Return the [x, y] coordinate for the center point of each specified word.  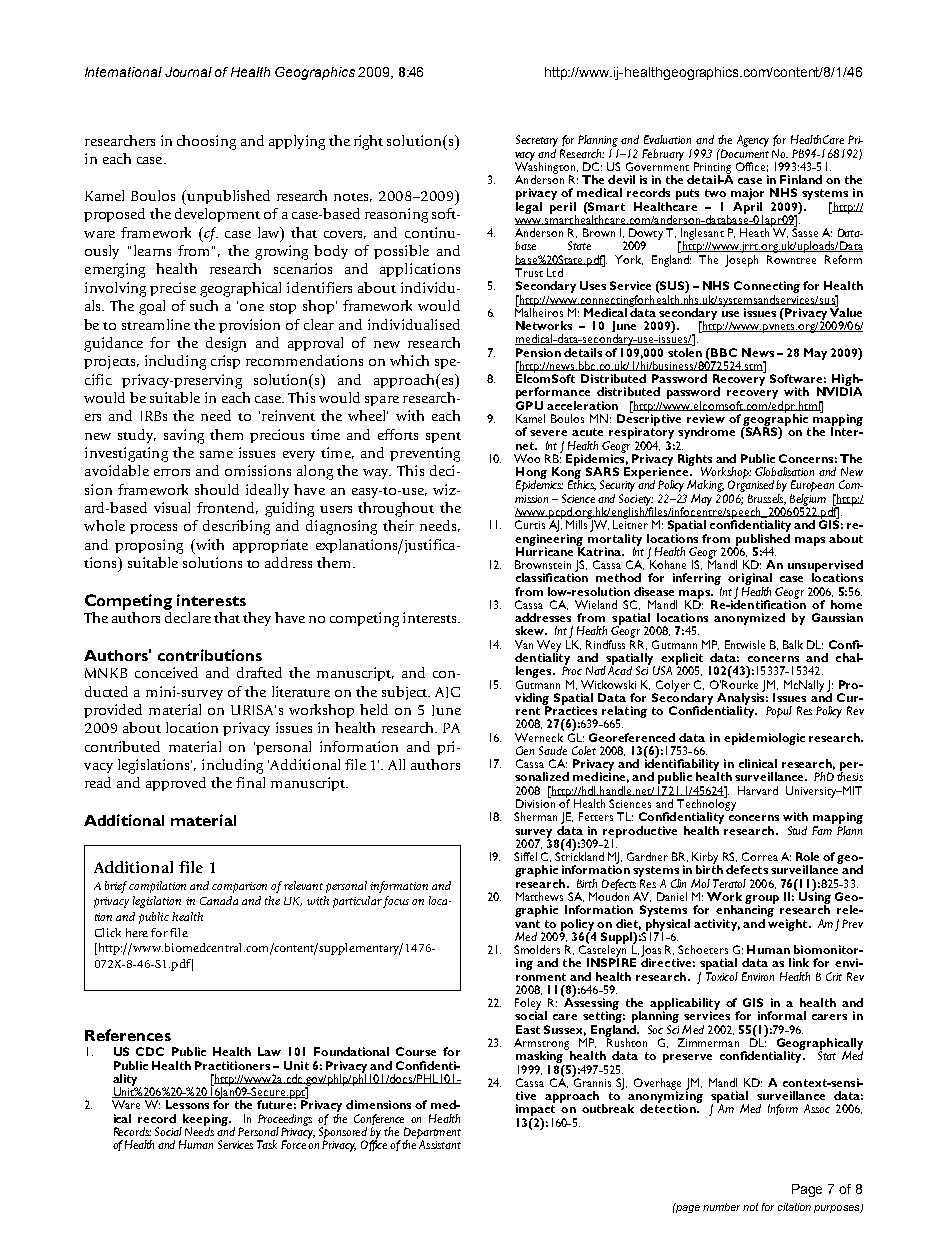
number [721, 1207]
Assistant [440, 1144]
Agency [753, 141]
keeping [205, 1121]
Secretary [537, 142]
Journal [188, 72]
